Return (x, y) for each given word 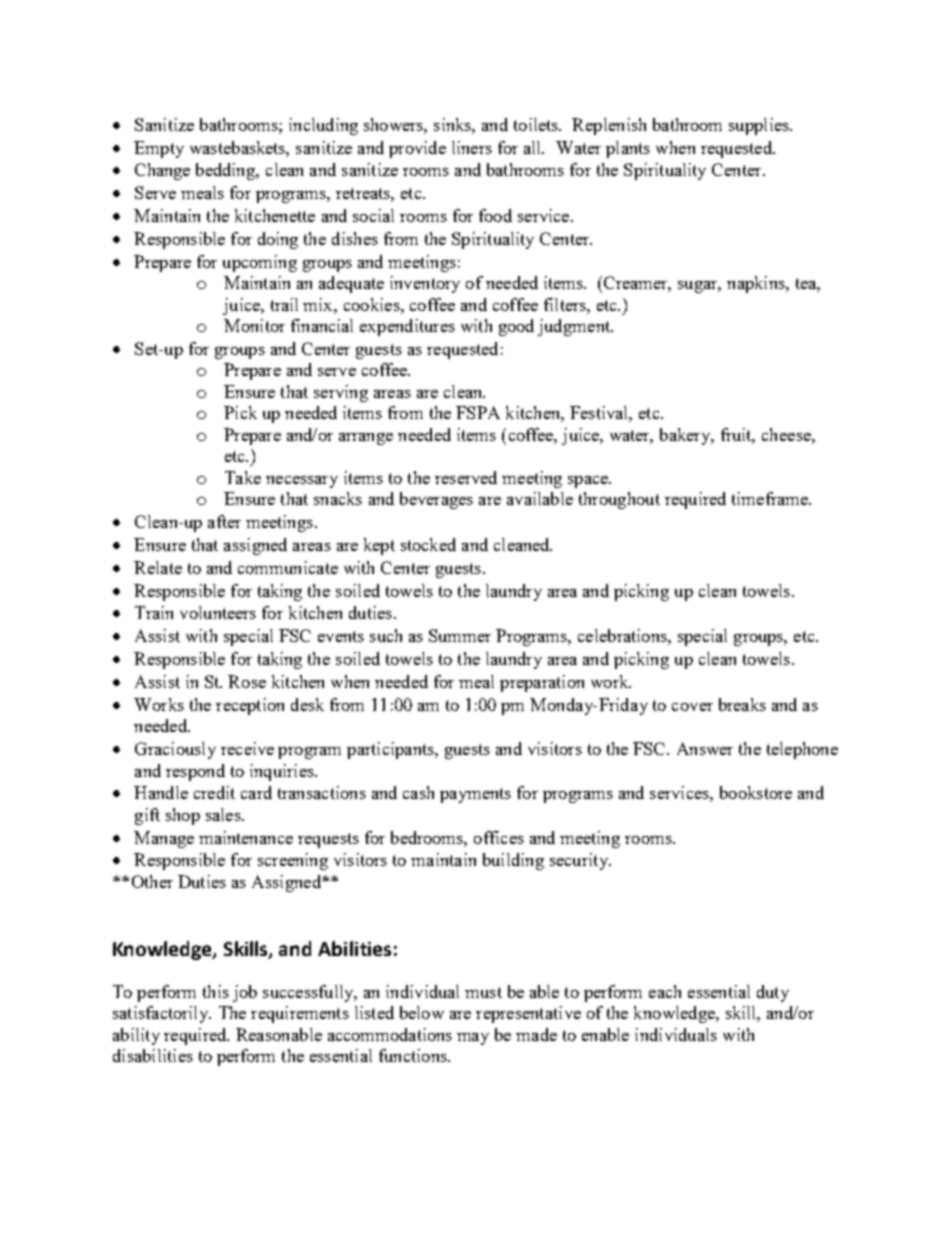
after (224, 521)
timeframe (771, 498)
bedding (227, 171)
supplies (760, 126)
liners (472, 147)
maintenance (246, 837)
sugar (699, 287)
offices (499, 837)
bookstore (756, 792)
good (516, 327)
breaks (742, 704)
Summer (460, 635)
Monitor (254, 325)
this (216, 991)
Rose (247, 681)
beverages (436, 500)
